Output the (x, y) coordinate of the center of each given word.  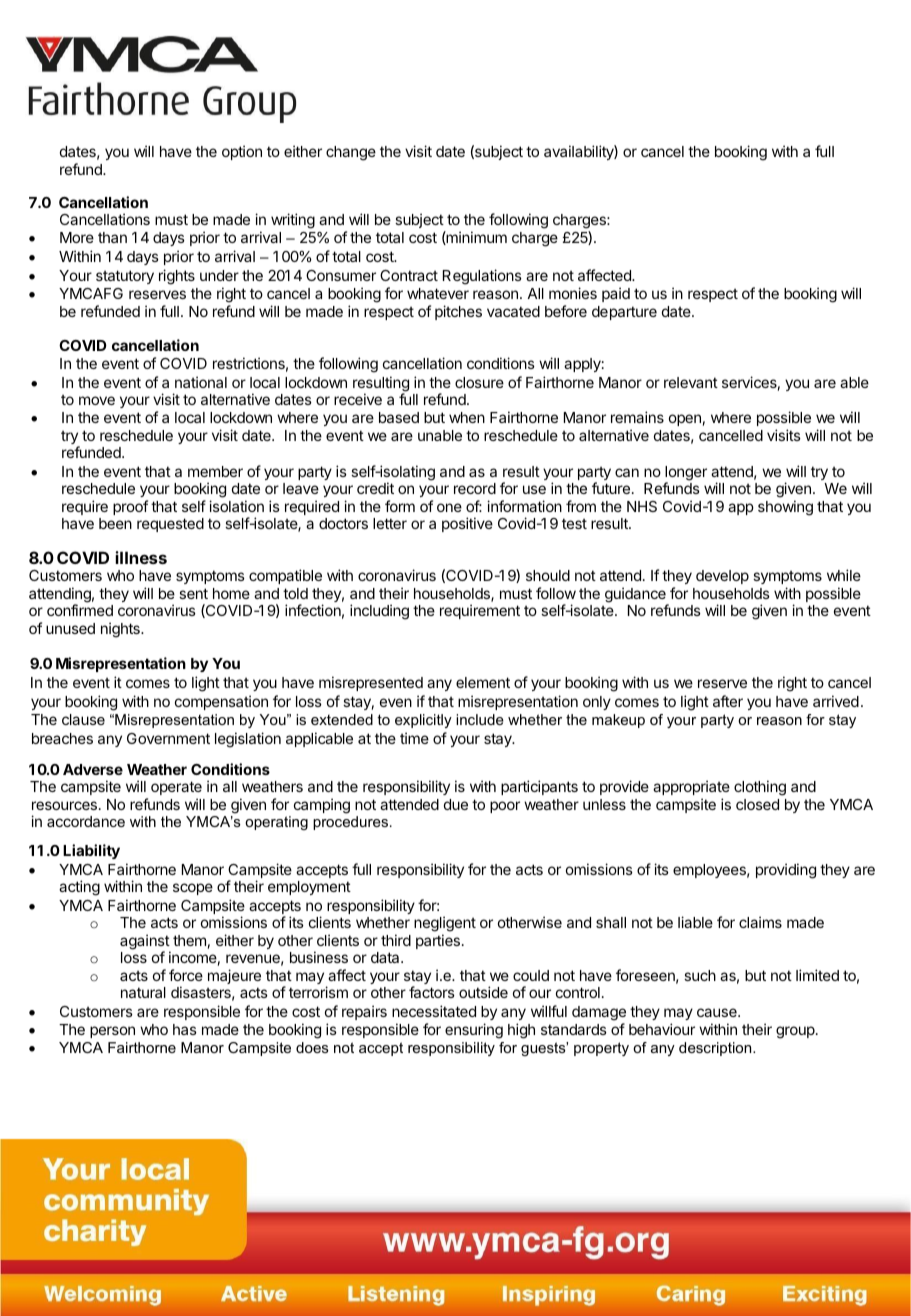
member (215, 471)
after (728, 701)
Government (168, 738)
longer (686, 474)
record (475, 488)
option (242, 152)
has (185, 1029)
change (351, 153)
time (414, 738)
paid (616, 294)
